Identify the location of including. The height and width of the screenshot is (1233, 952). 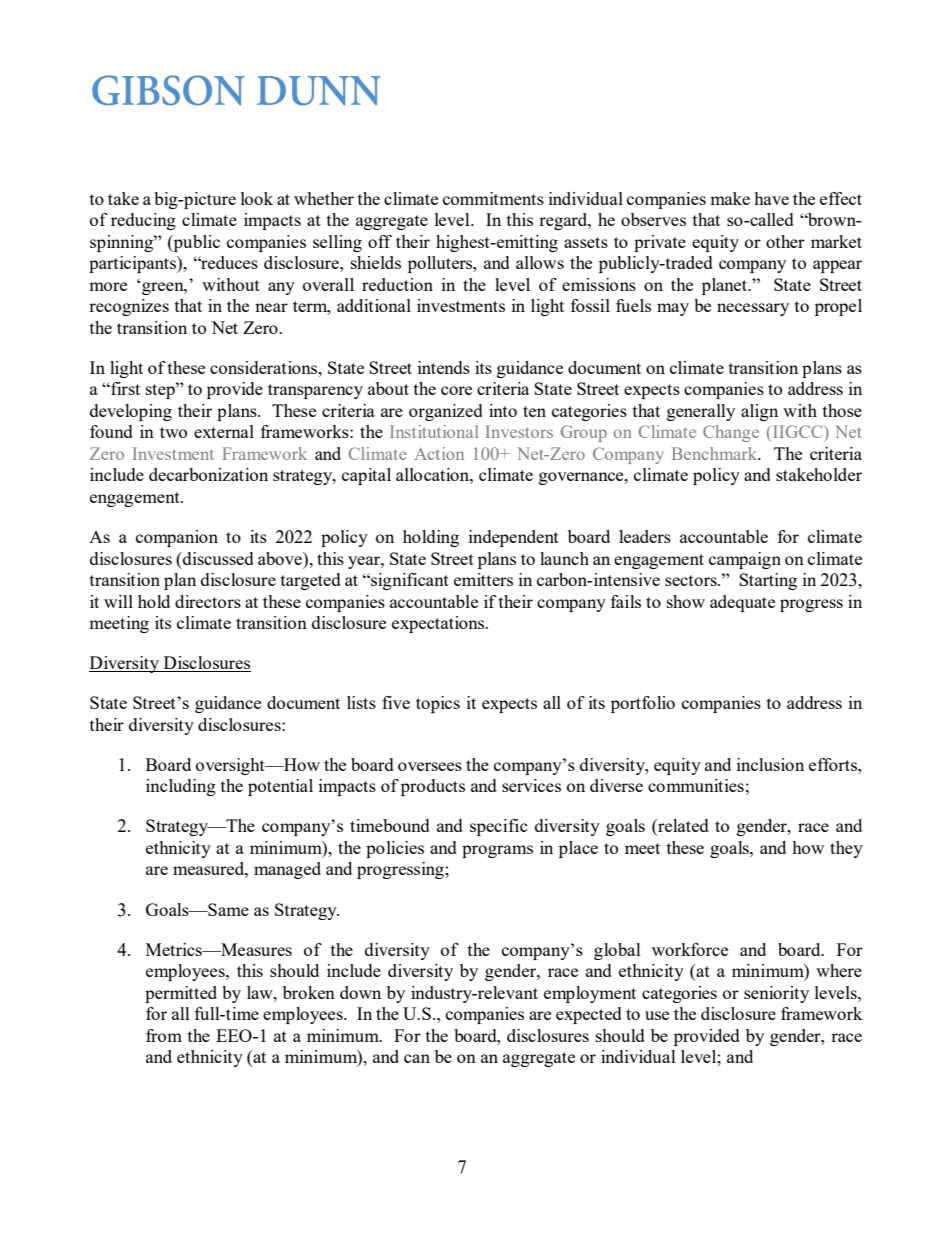
(181, 787).
